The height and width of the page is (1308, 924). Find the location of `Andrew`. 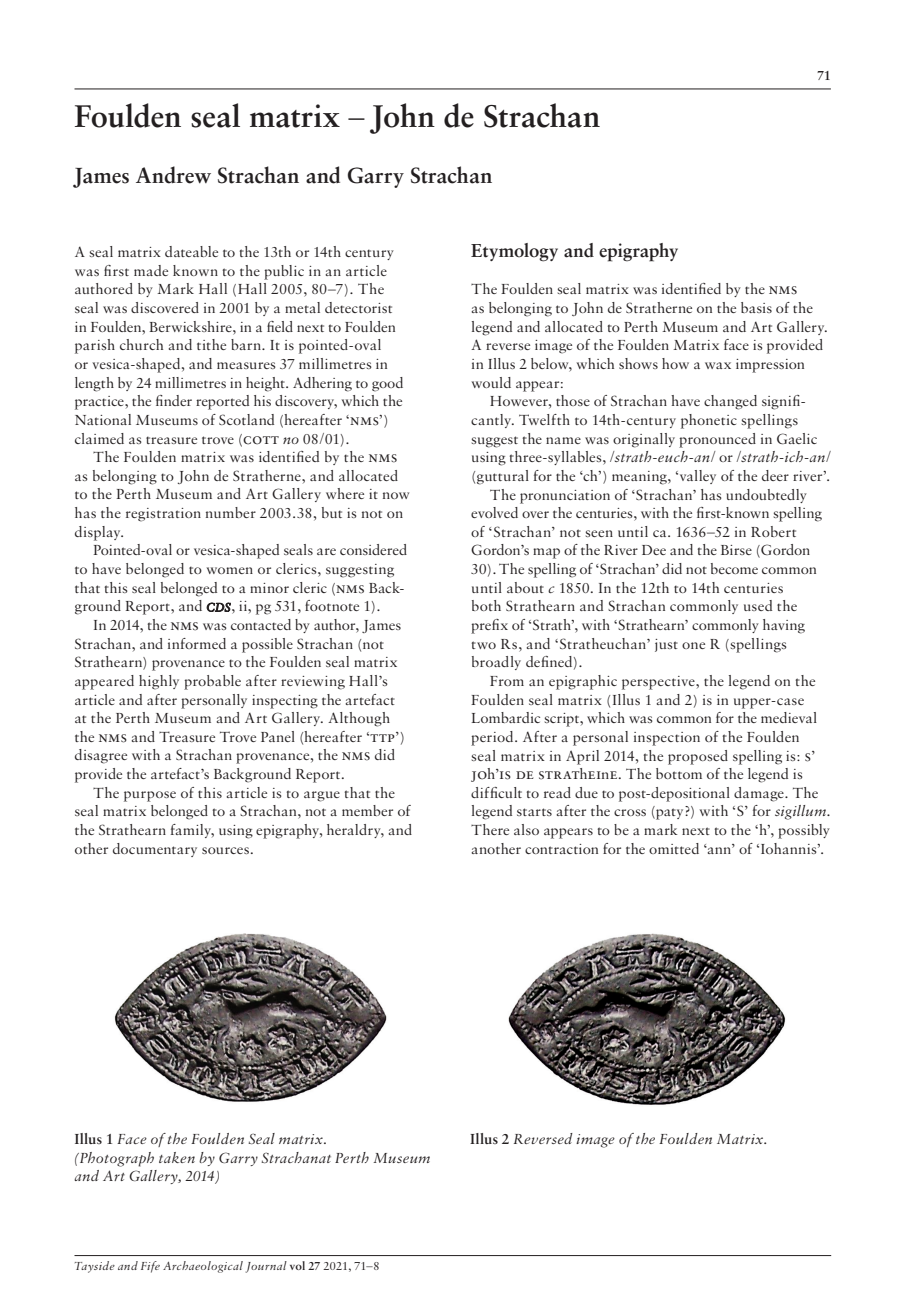

Andrew is located at coordinates (173, 175).
